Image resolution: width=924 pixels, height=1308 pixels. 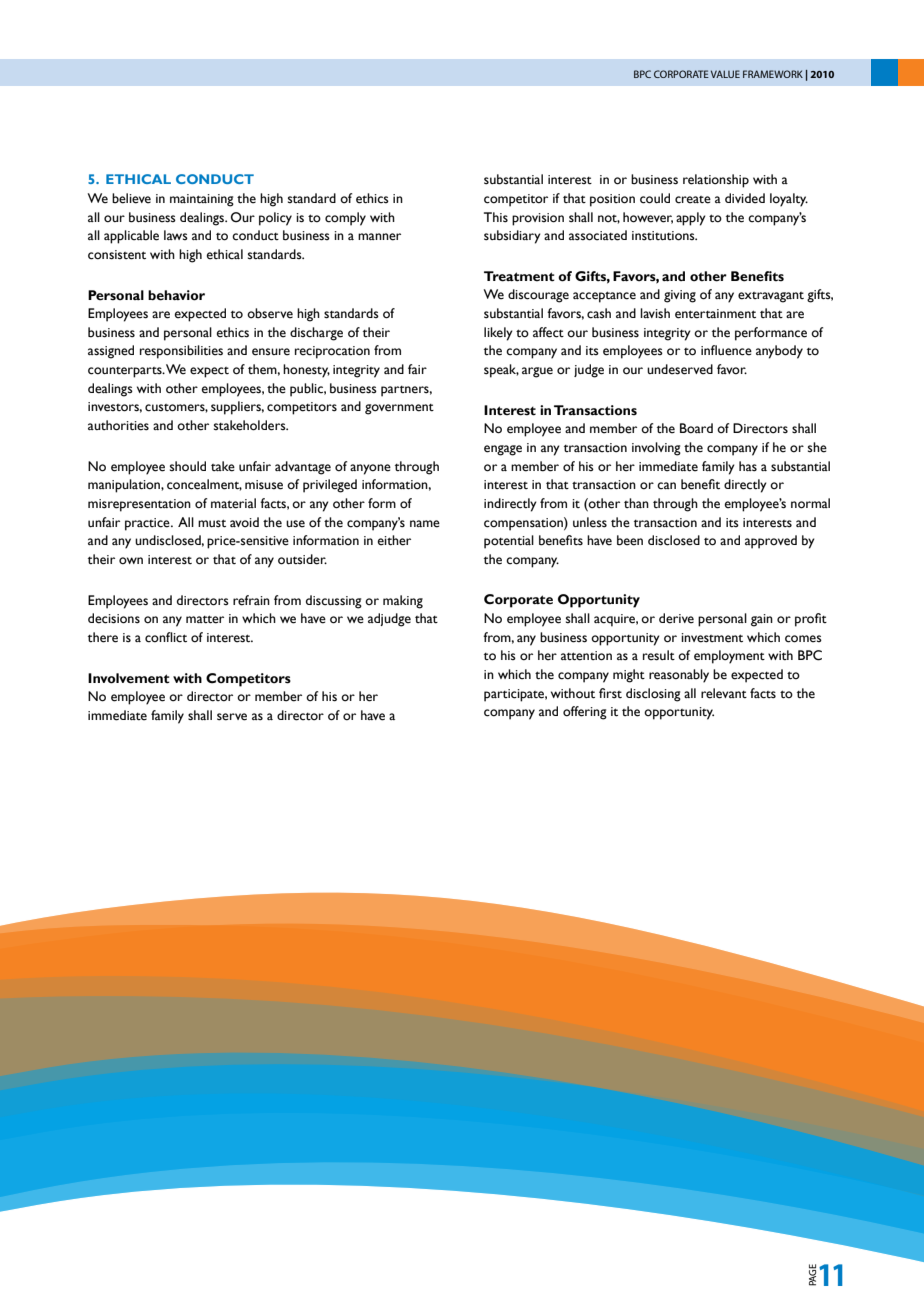 What do you see at coordinates (725, 74) in the screenshot?
I see `VALUE` at bounding box center [725, 74].
